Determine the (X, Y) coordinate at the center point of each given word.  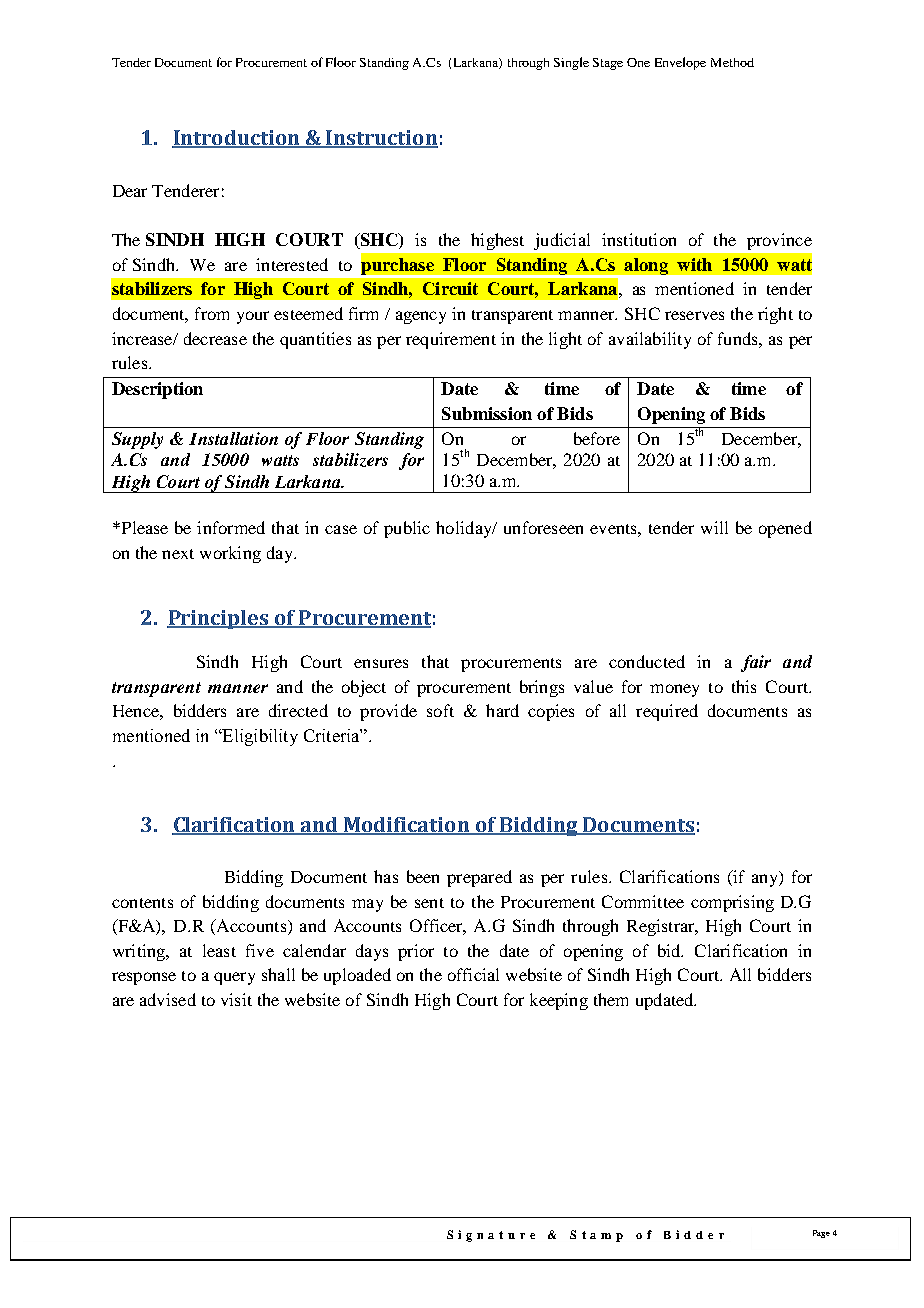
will (714, 527)
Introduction (237, 139)
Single (571, 63)
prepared (479, 878)
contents (142, 903)
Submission (487, 413)
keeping (559, 1001)
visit (236, 999)
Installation (233, 438)
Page (821, 1234)
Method (732, 62)
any (766, 880)
